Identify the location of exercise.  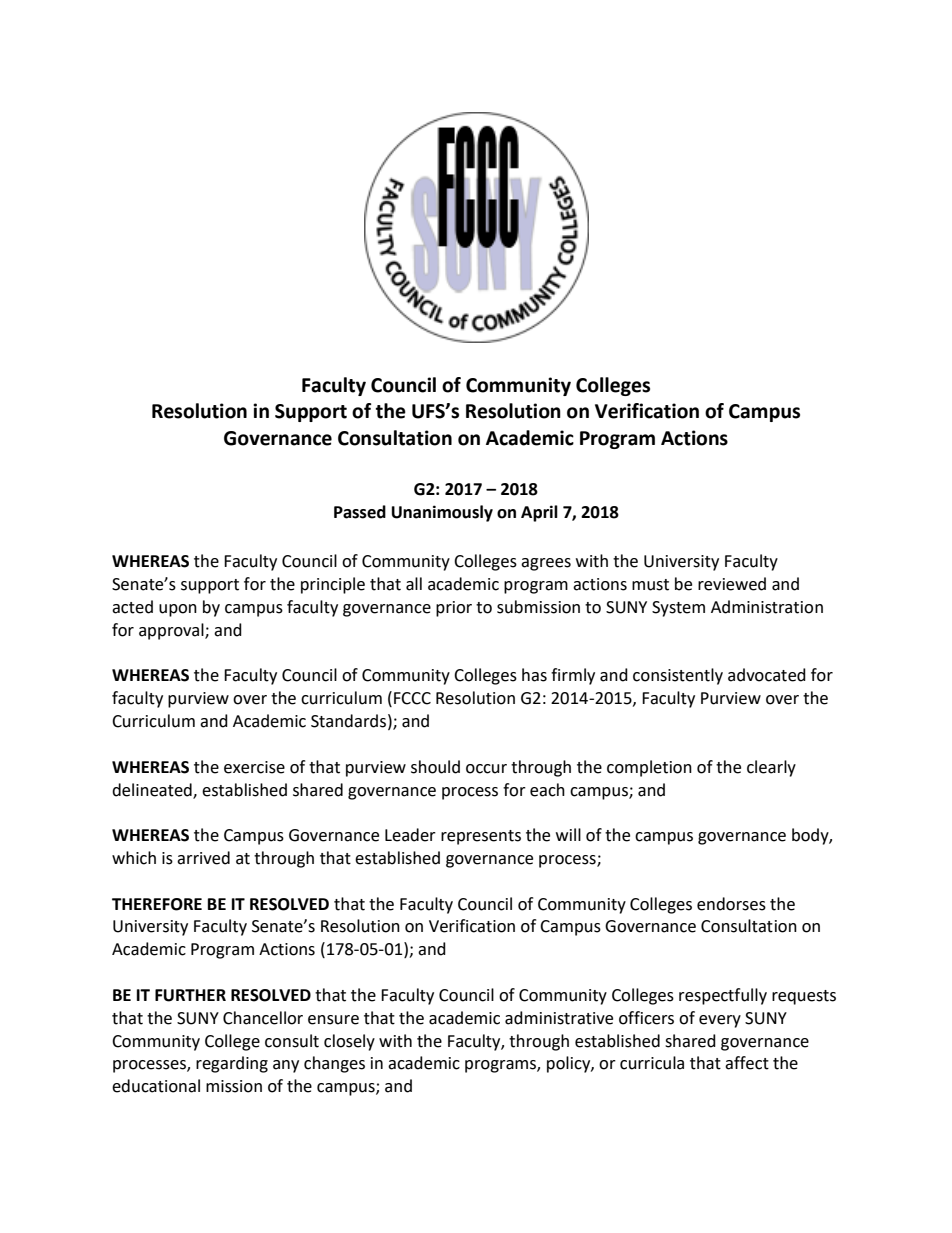
(254, 767).
